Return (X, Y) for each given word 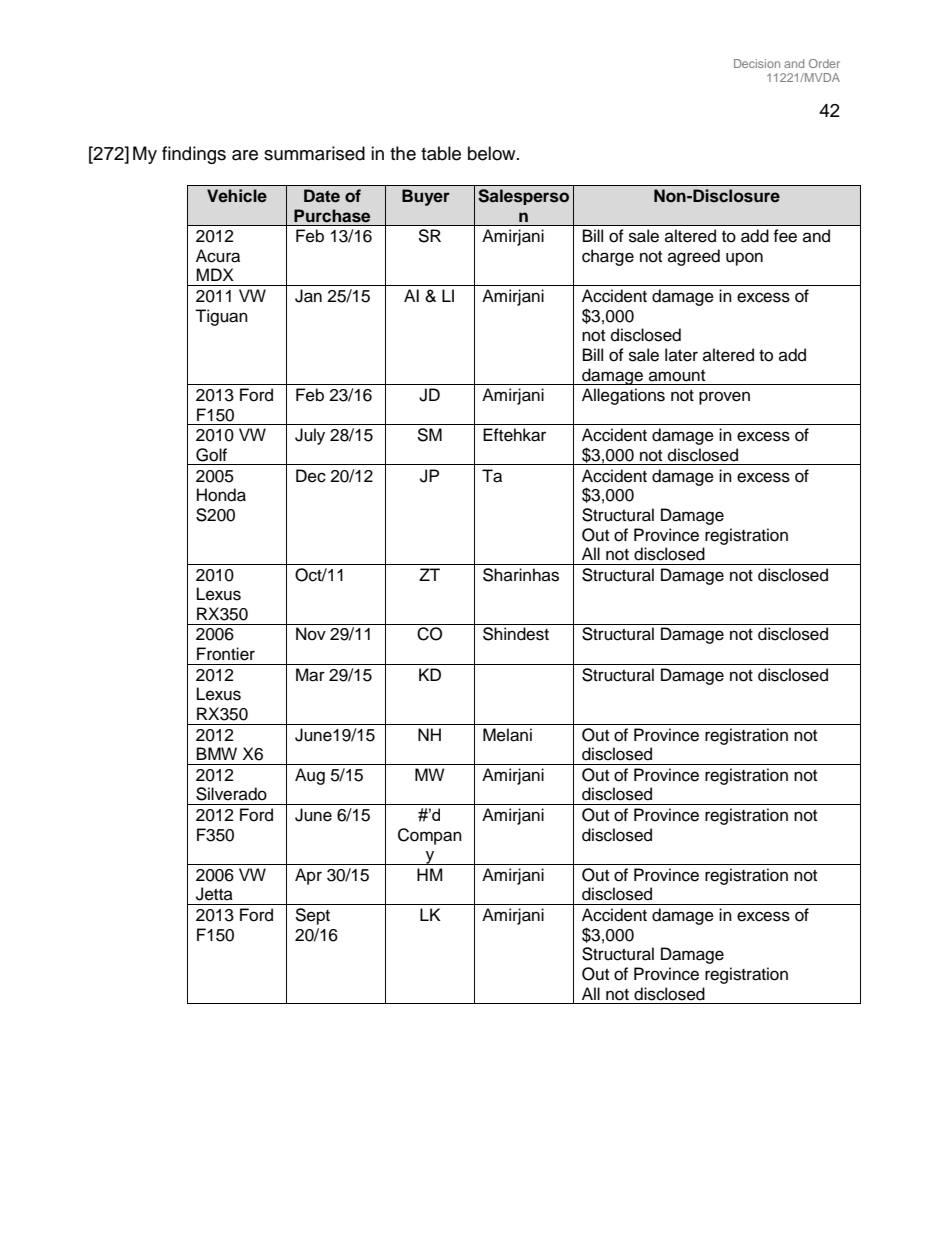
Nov (311, 634)
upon (744, 259)
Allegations (623, 396)
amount (677, 376)
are (245, 155)
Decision (757, 63)
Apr (308, 876)
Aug (310, 776)
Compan (430, 836)
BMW (217, 753)
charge (608, 257)
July (310, 436)
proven (724, 398)
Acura (218, 256)
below (493, 153)
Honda (221, 495)
